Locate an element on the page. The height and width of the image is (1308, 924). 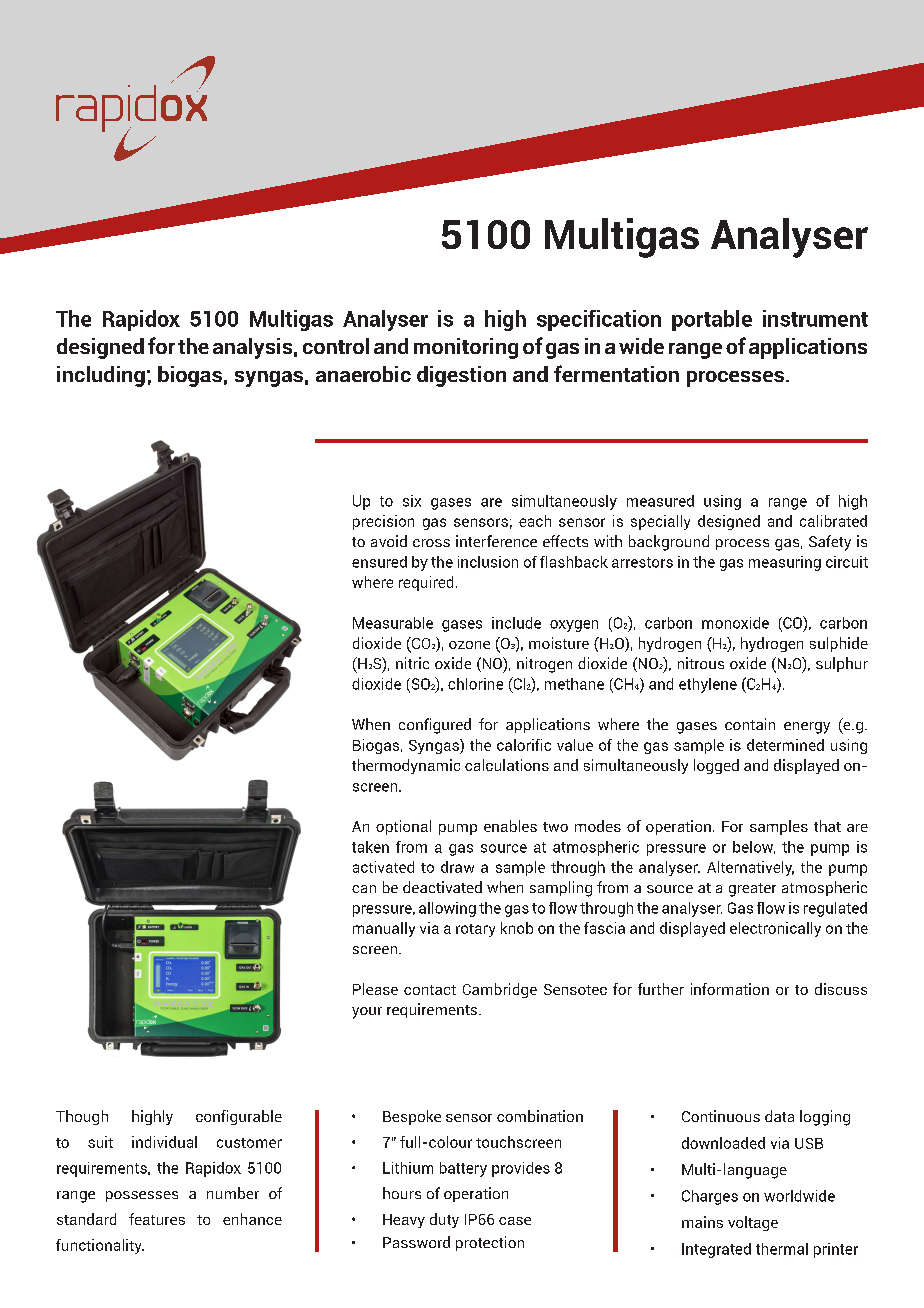
including is located at coordinates (101, 376).
